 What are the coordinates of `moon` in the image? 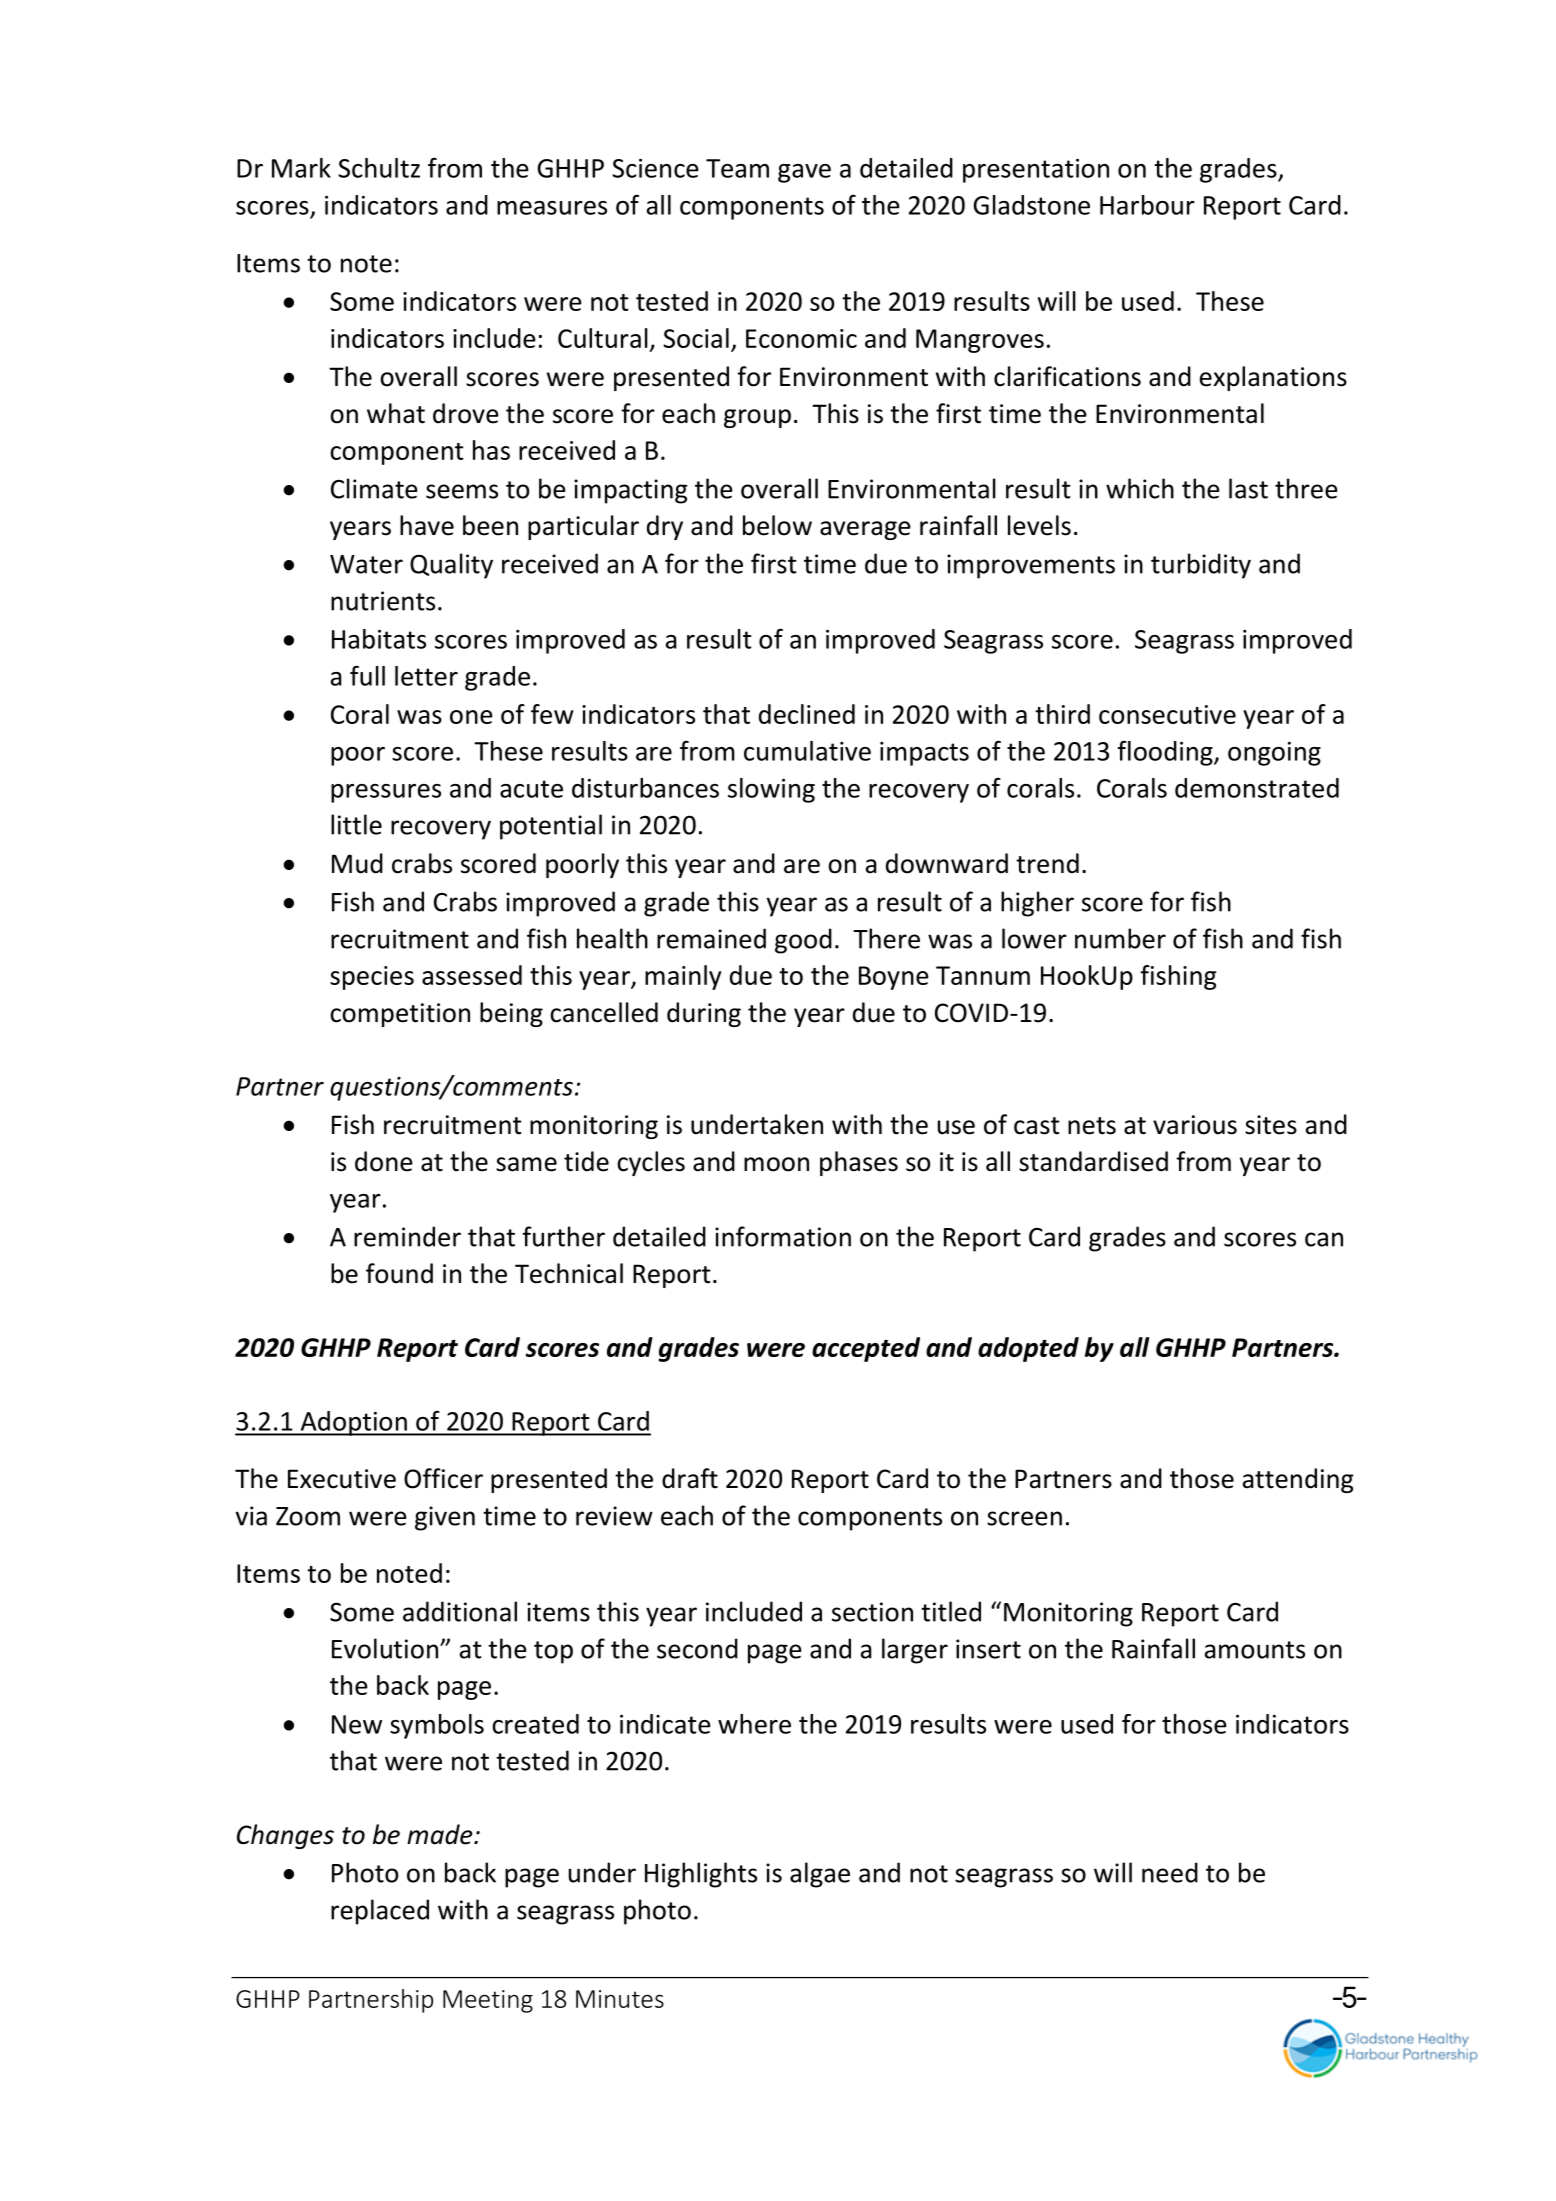 It's located at (776, 1164).
